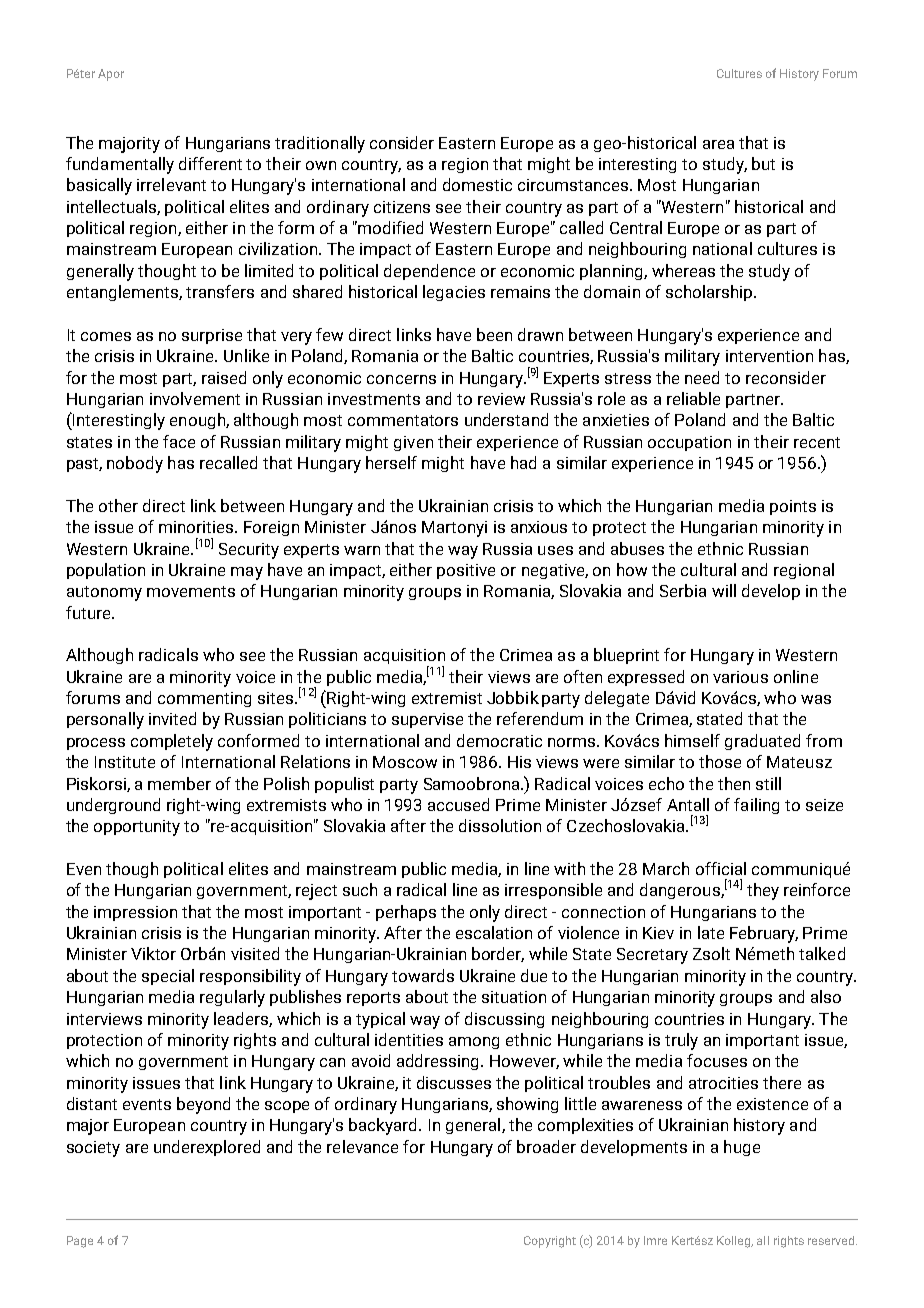  I want to click on Viktor, so click(153, 953).
